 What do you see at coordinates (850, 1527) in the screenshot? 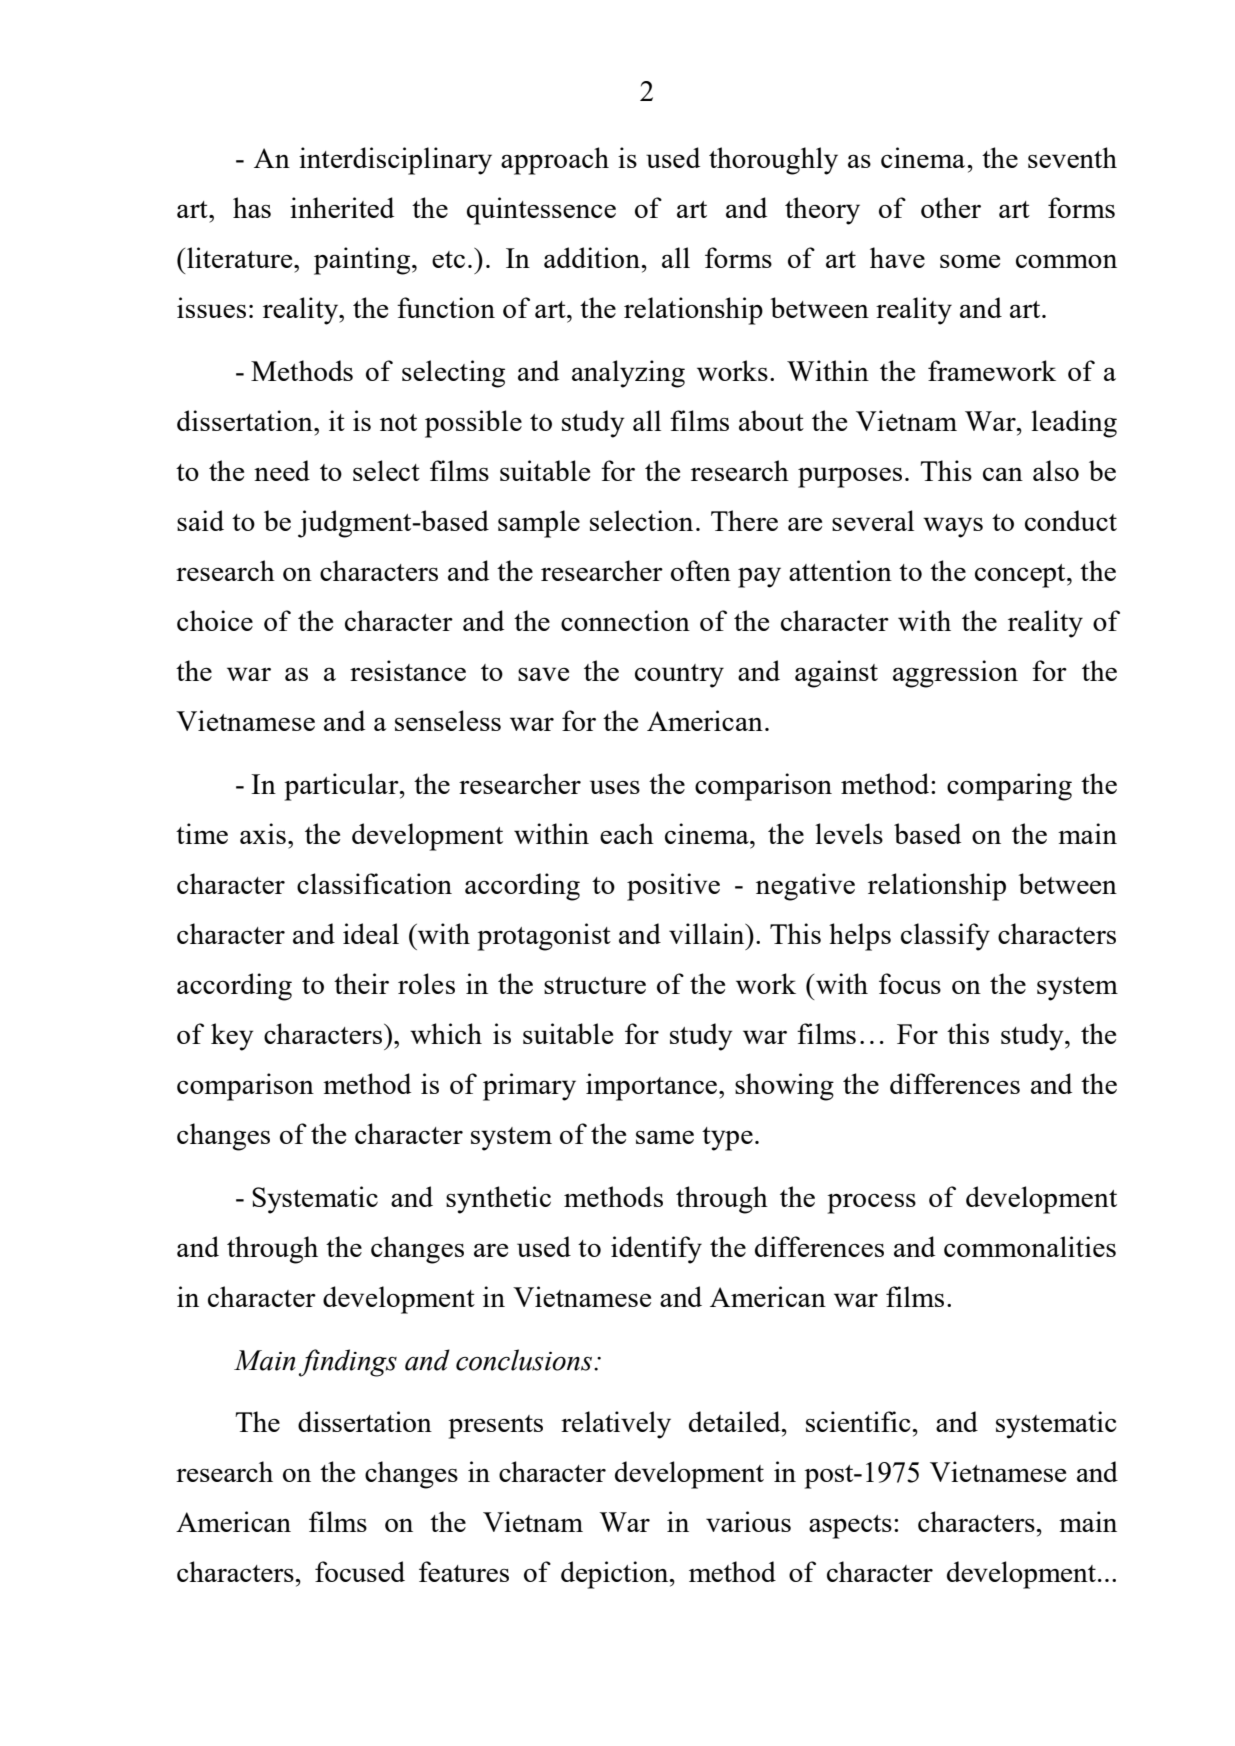
I see `aspects` at bounding box center [850, 1527].
